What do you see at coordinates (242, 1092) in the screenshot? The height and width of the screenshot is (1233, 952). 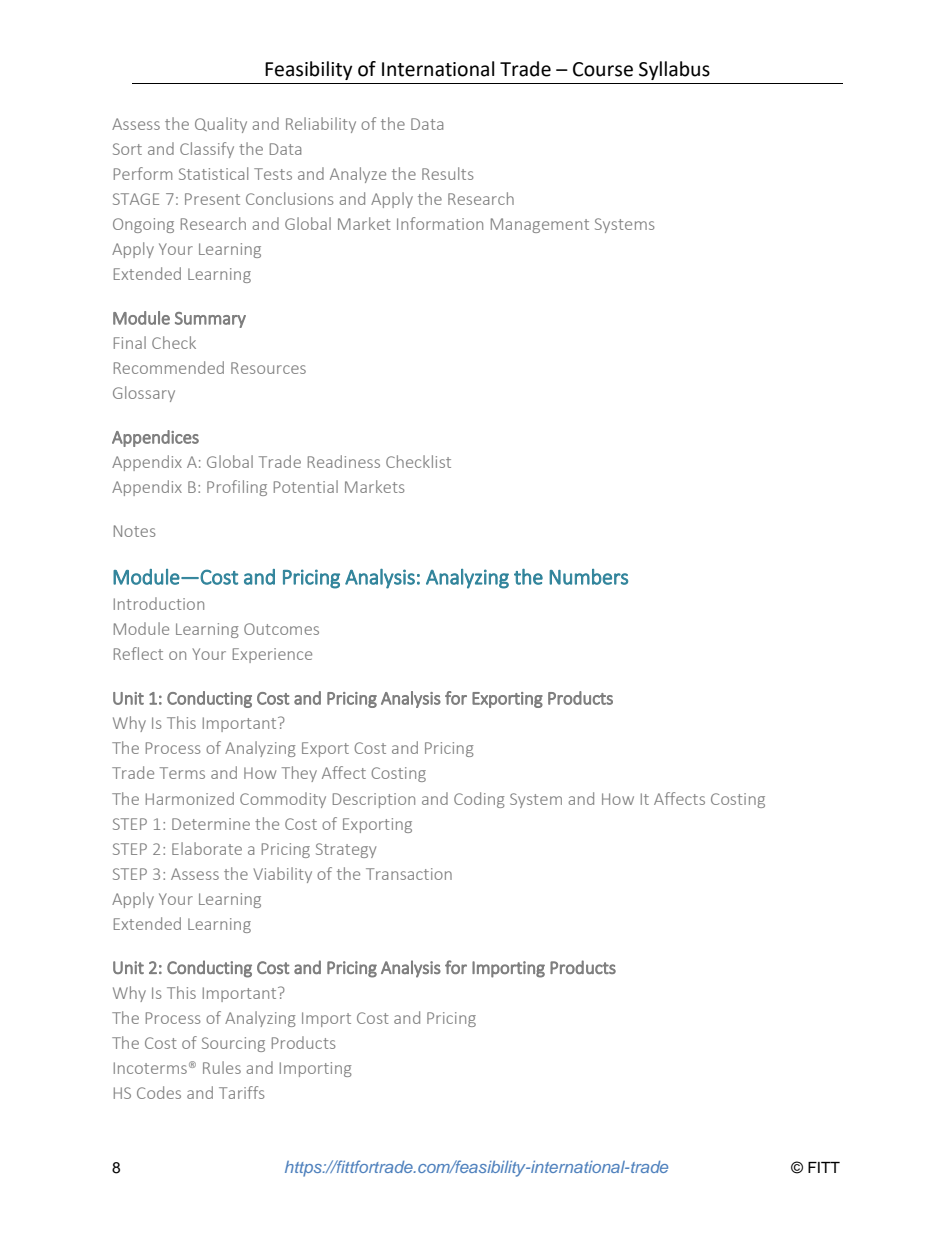 I see `Tariffs` at bounding box center [242, 1092].
